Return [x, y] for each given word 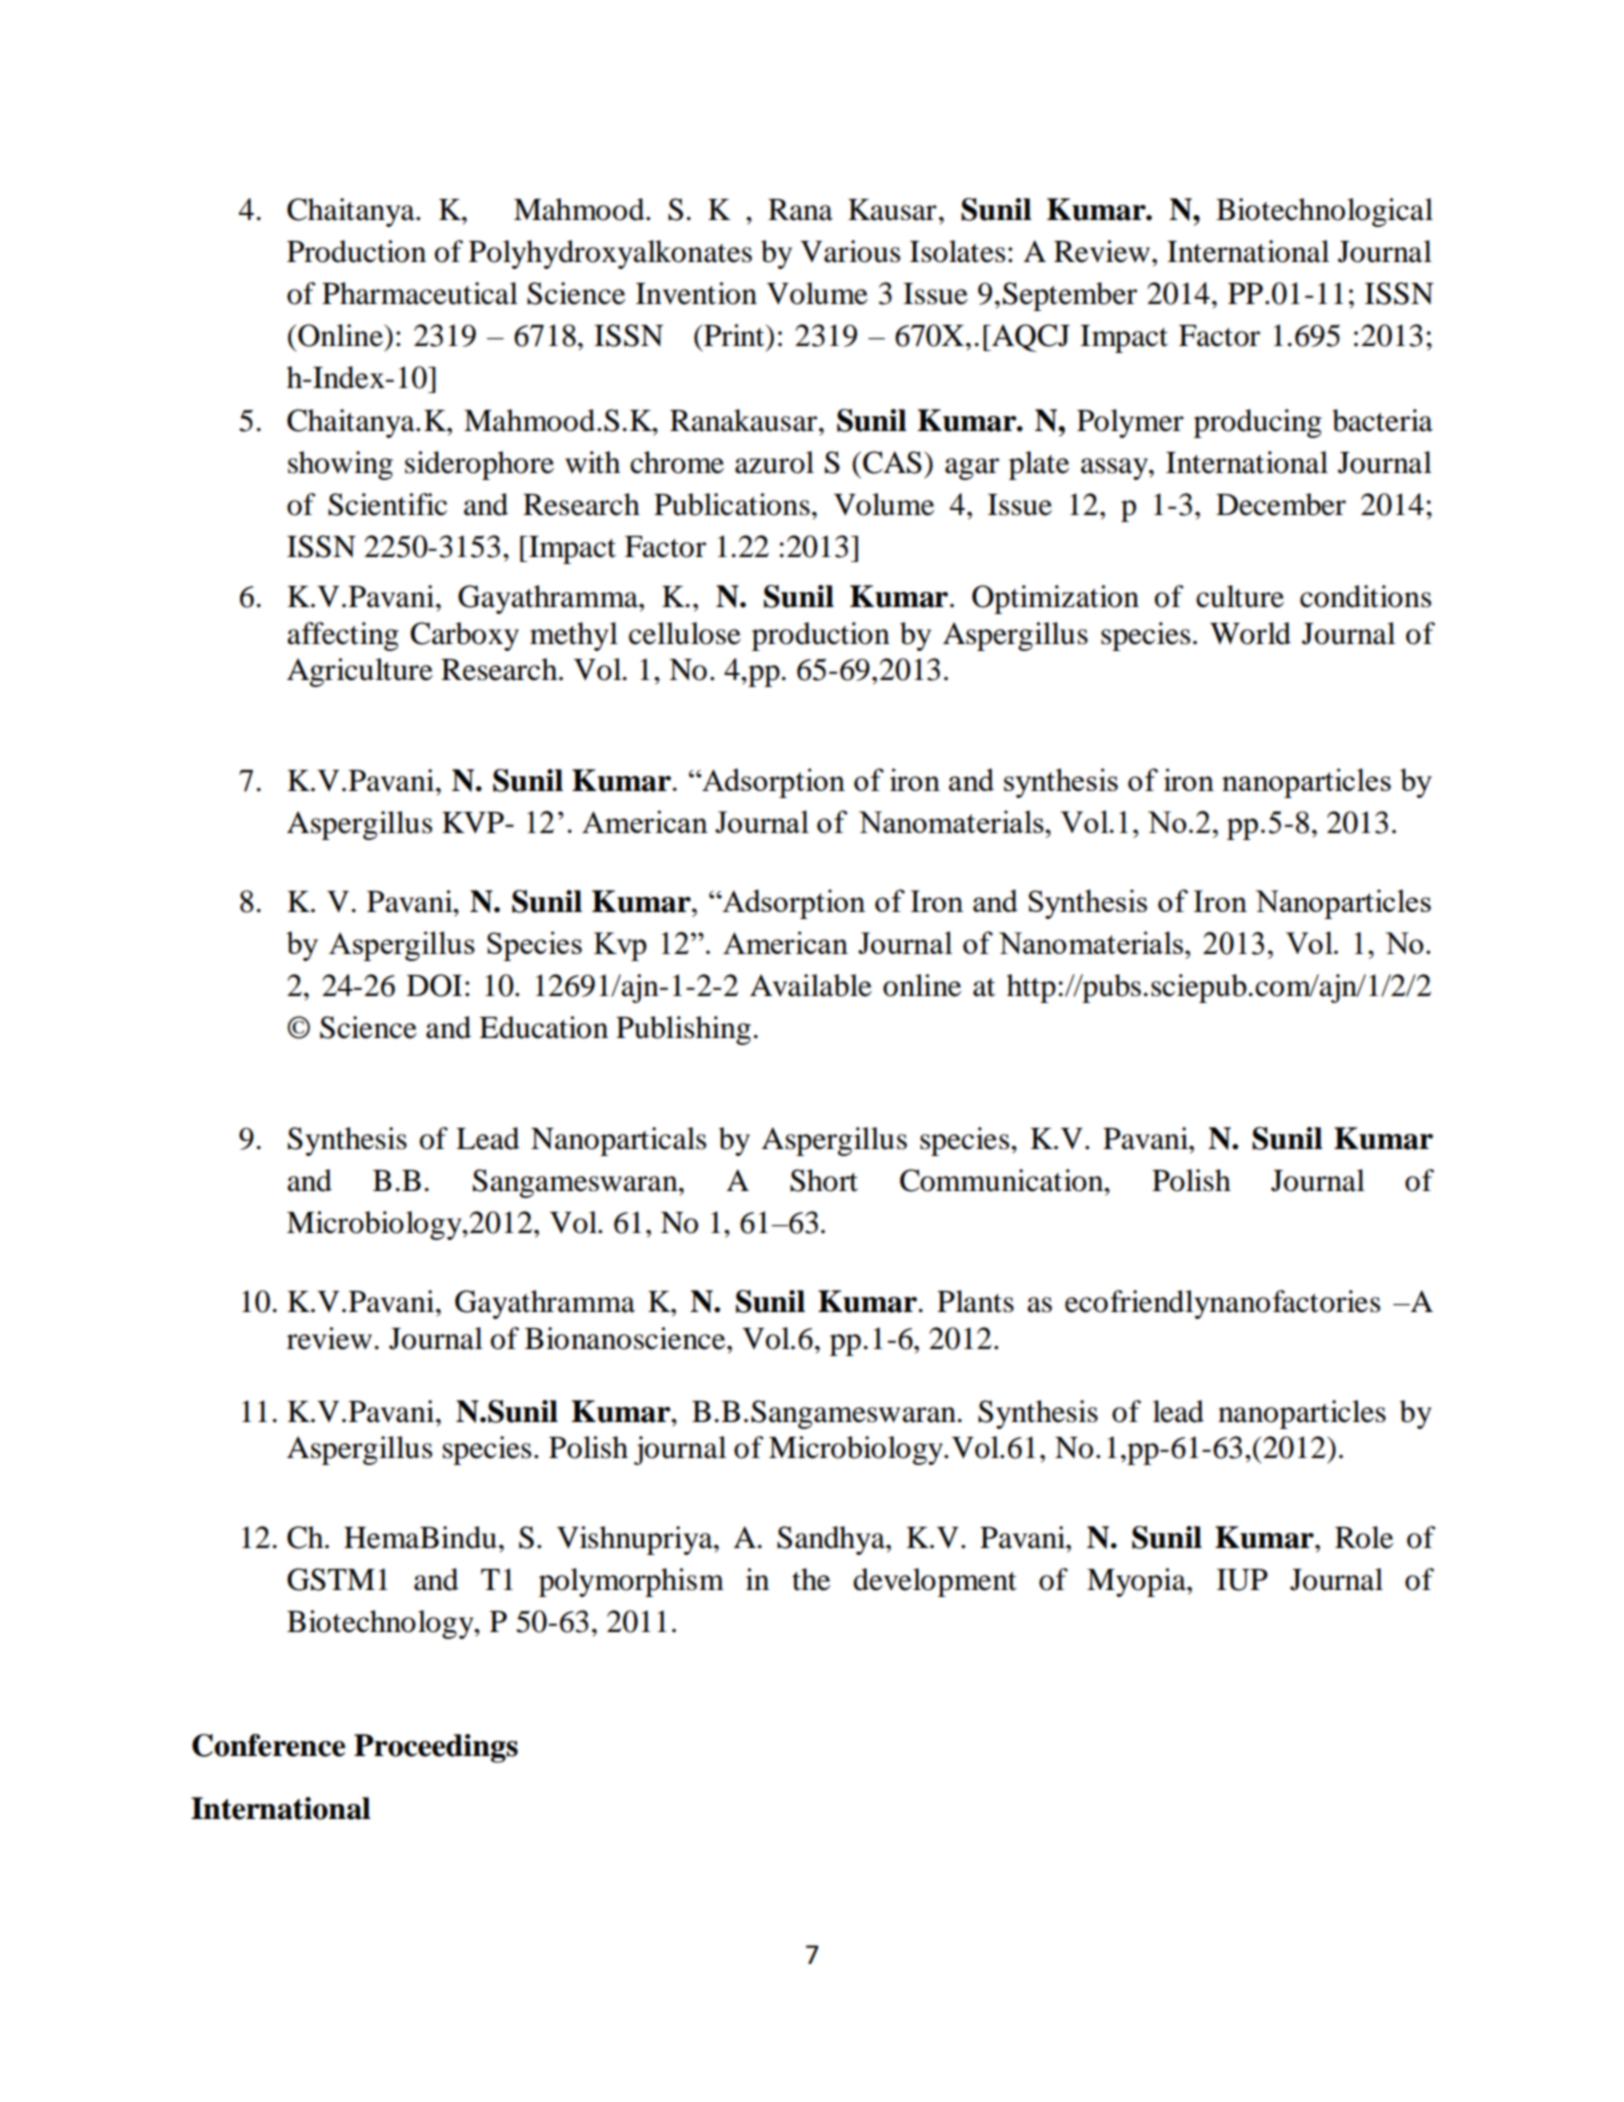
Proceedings [436, 1748]
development [935, 1582]
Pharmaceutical [420, 293]
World [1250, 633]
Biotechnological [1324, 212]
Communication [1003, 1180]
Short [824, 1180]
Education [543, 1027]
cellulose [685, 633]
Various [850, 251]
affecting [343, 636]
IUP [1242, 1580]
